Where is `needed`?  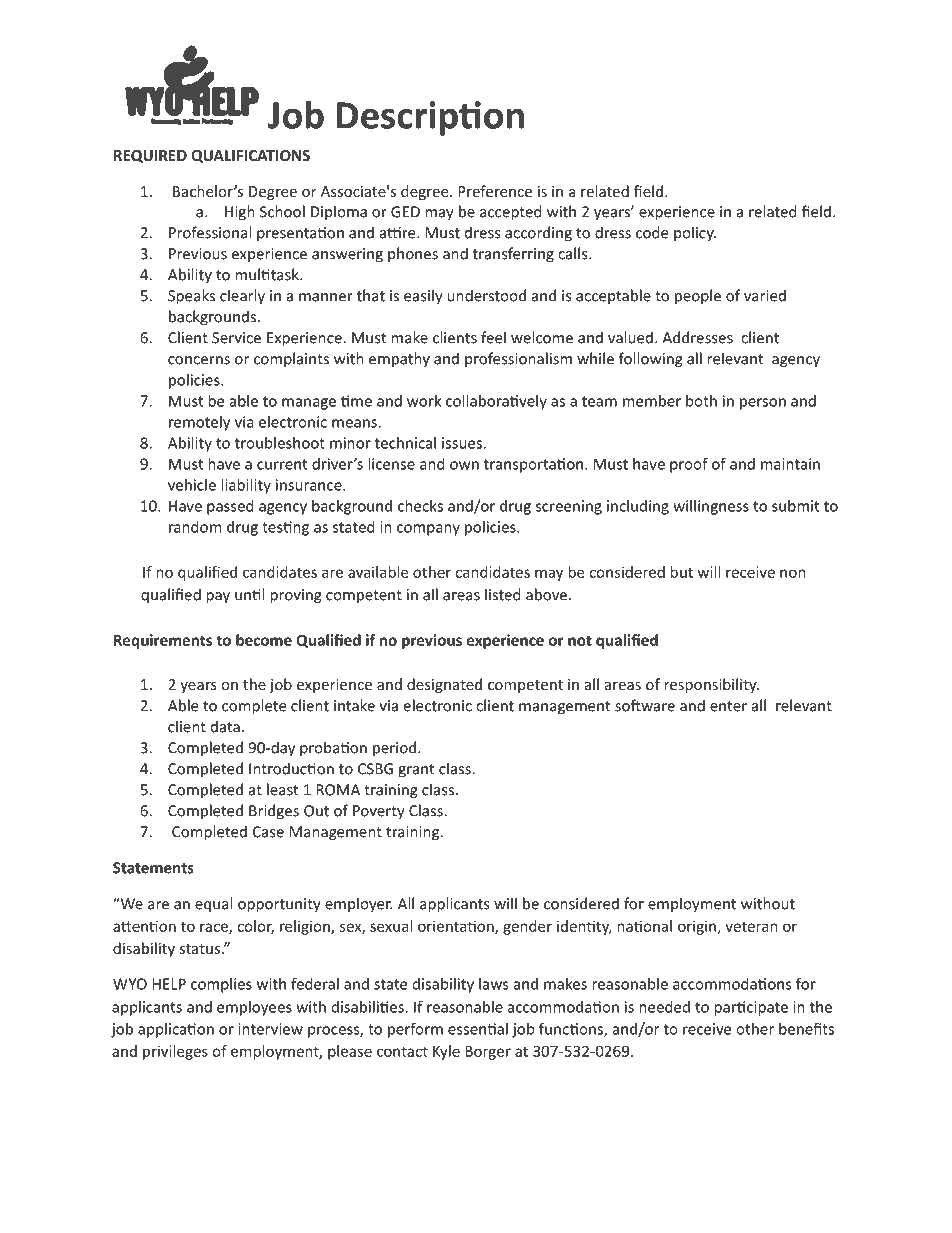 needed is located at coordinates (664, 1007).
